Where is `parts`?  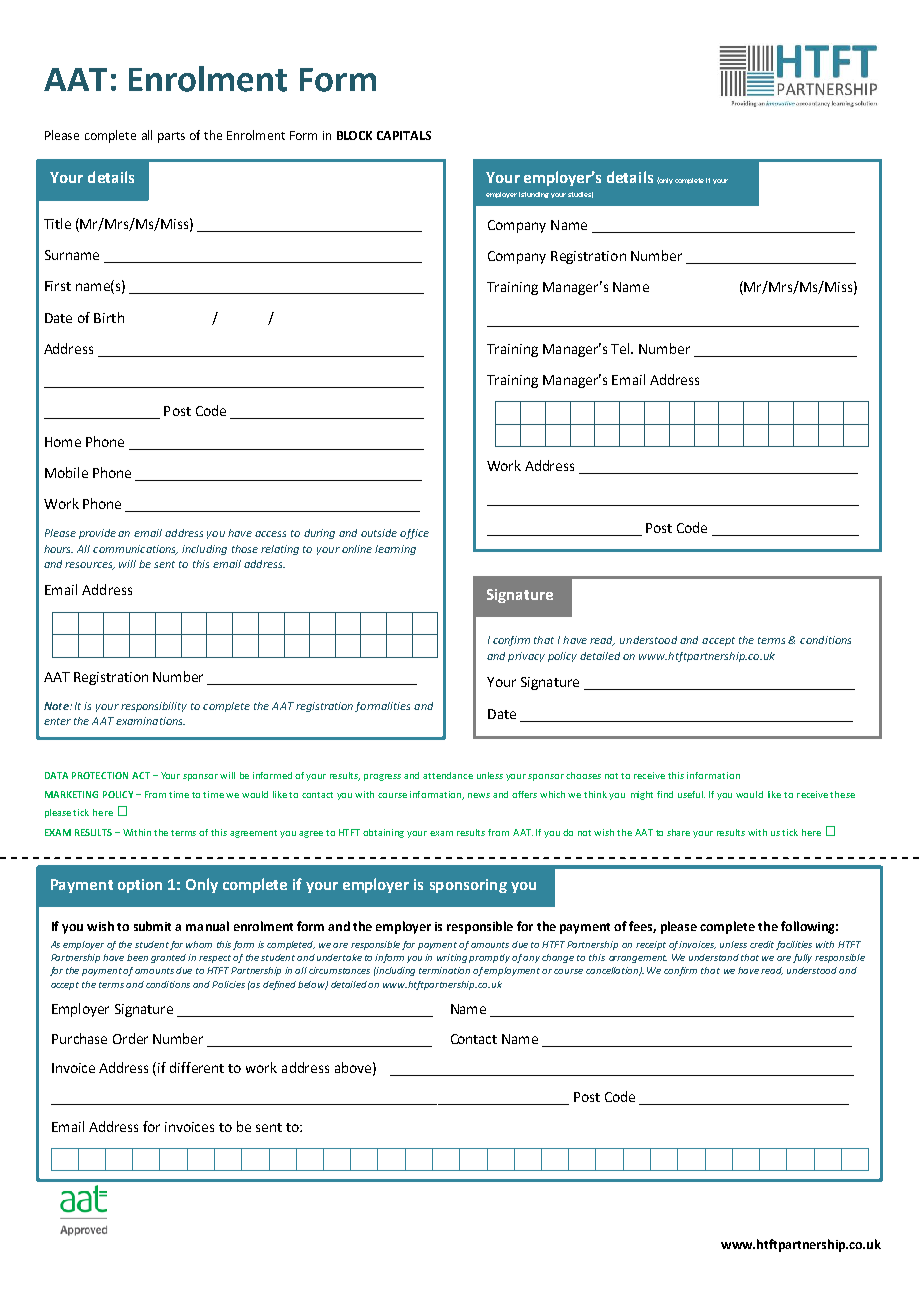
parts is located at coordinates (171, 137).
